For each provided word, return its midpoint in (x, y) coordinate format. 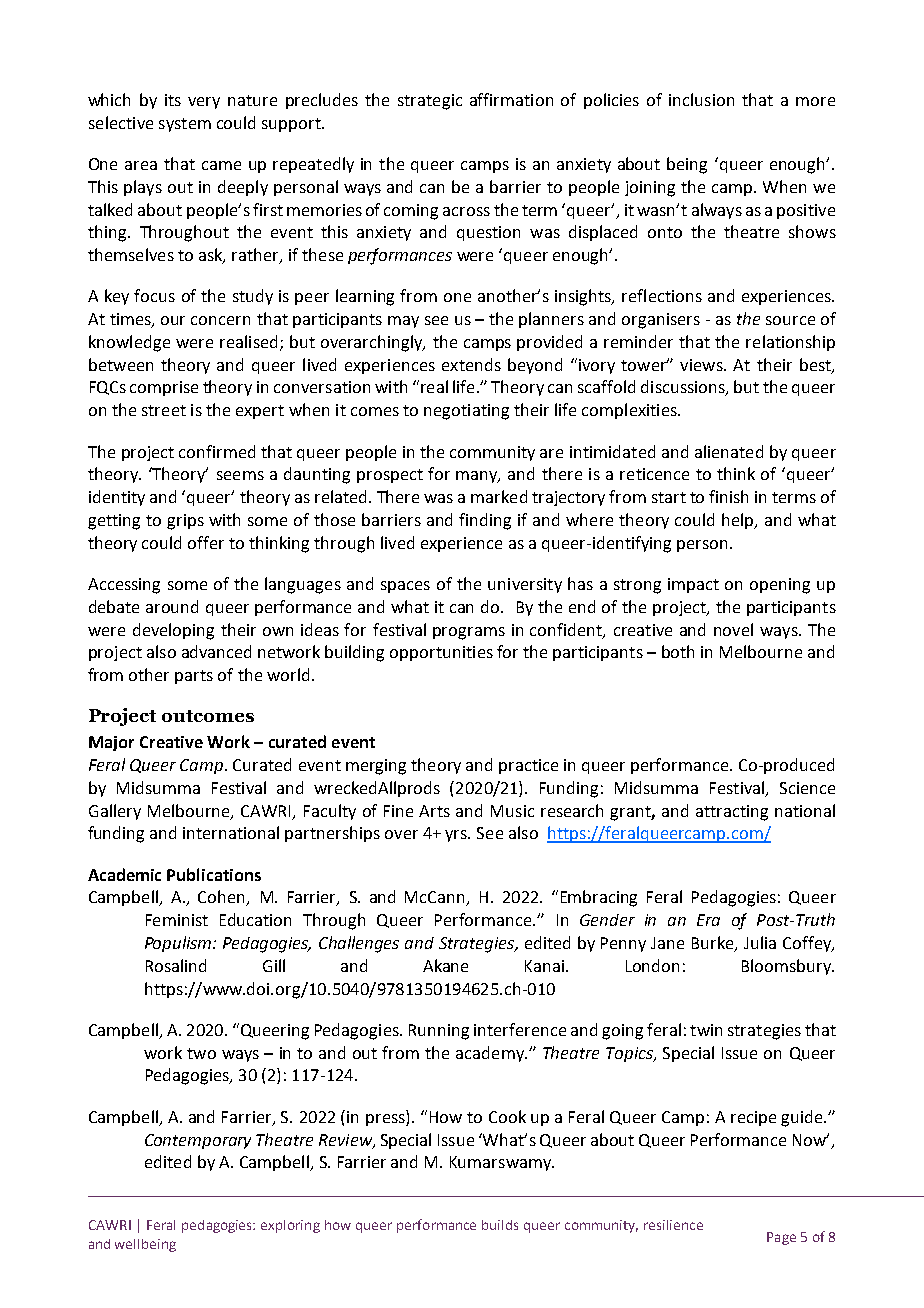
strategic (430, 102)
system (185, 125)
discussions (684, 388)
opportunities (441, 653)
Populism (179, 944)
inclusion (701, 99)
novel (733, 629)
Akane (445, 965)
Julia (760, 942)
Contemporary (198, 1141)
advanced (216, 651)
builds (500, 1225)
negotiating (466, 412)
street (164, 410)
